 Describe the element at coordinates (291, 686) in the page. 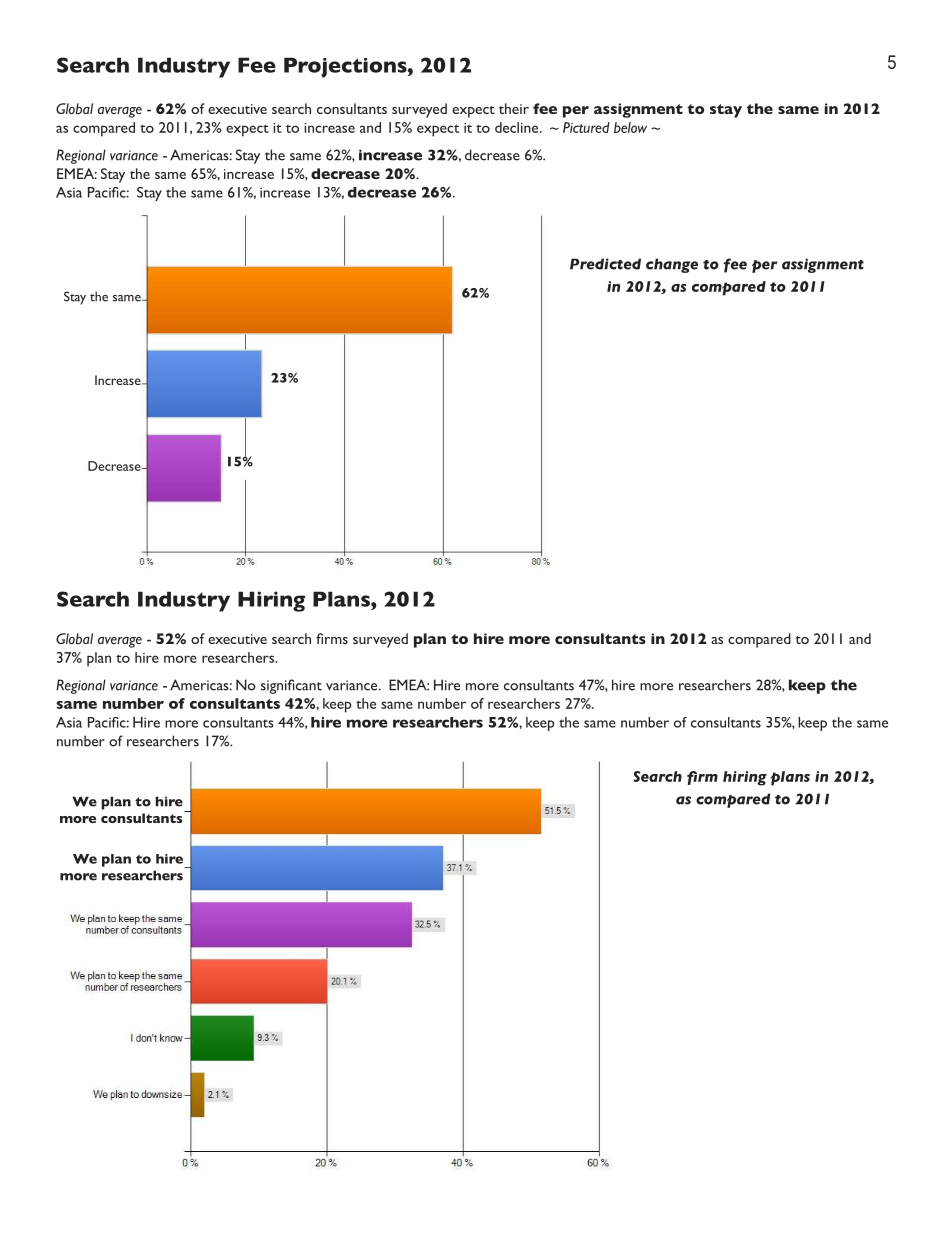

I see `significant` at that location.
